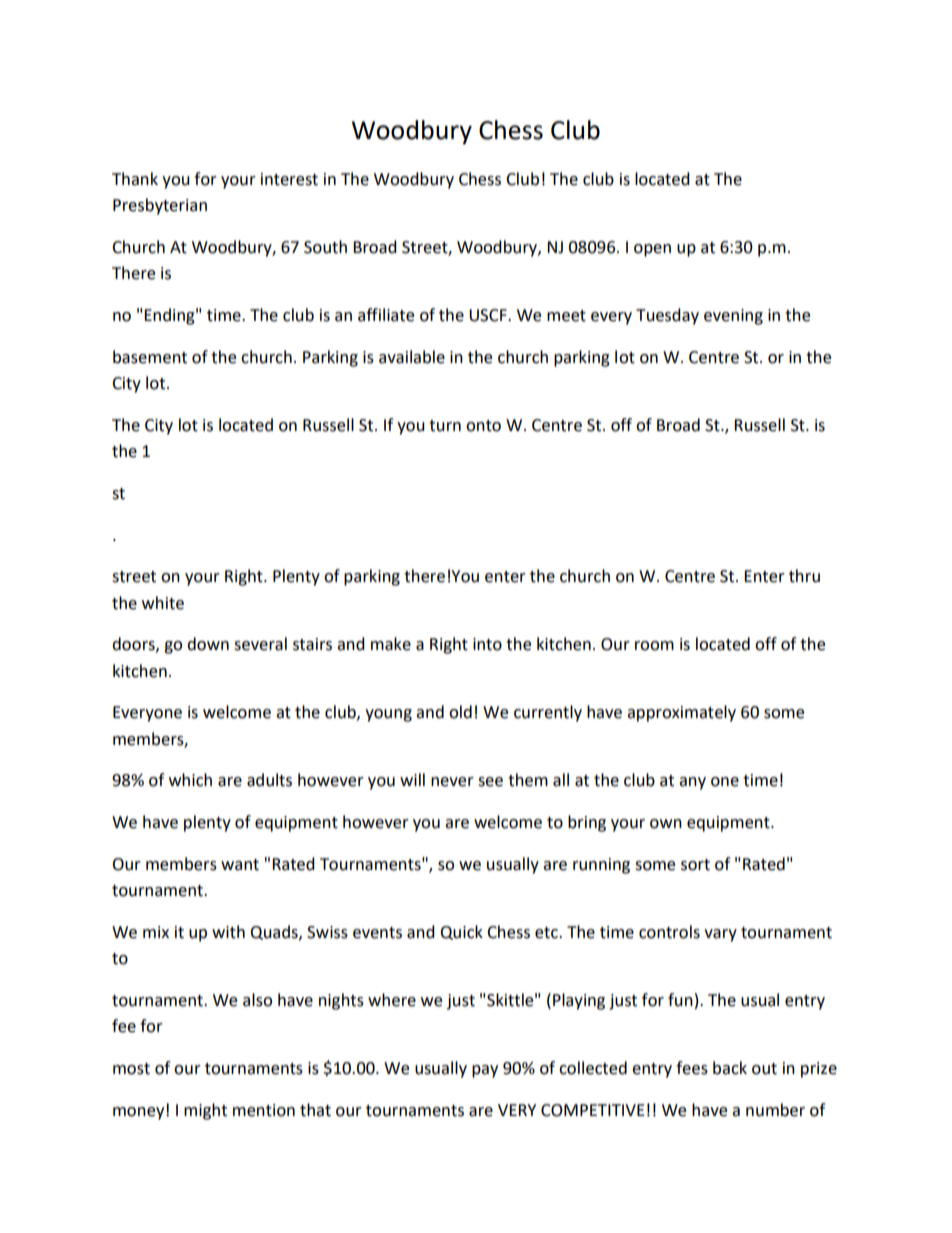 This screenshot has width=952, height=1233. What do you see at coordinates (652, 250) in the screenshot?
I see `open` at bounding box center [652, 250].
